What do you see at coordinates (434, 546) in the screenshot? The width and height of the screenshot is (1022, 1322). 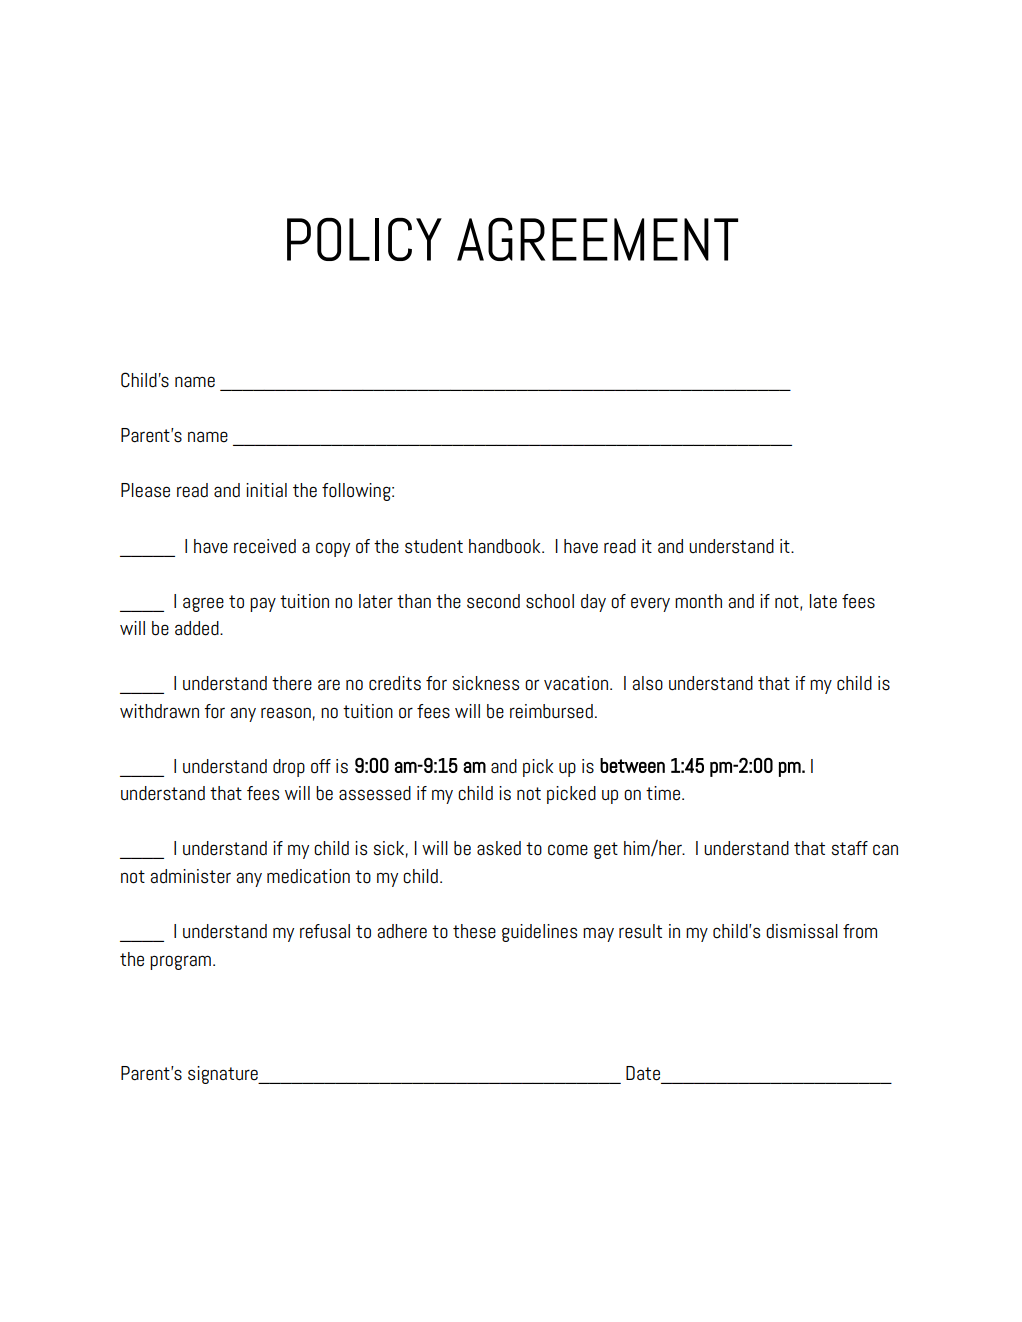 I see `student` at bounding box center [434, 546].
